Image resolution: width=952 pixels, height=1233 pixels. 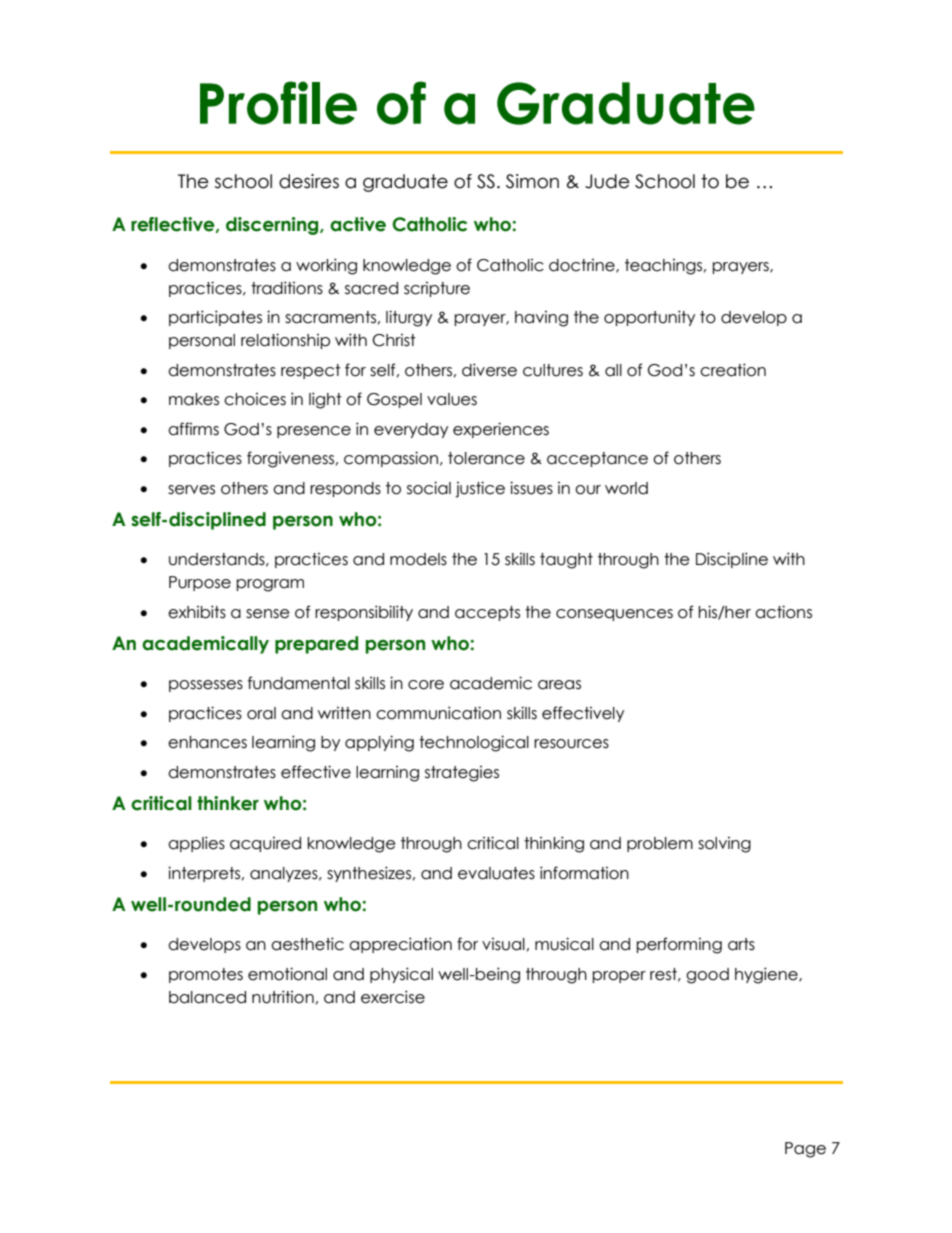 I want to click on technological, so click(x=474, y=743).
